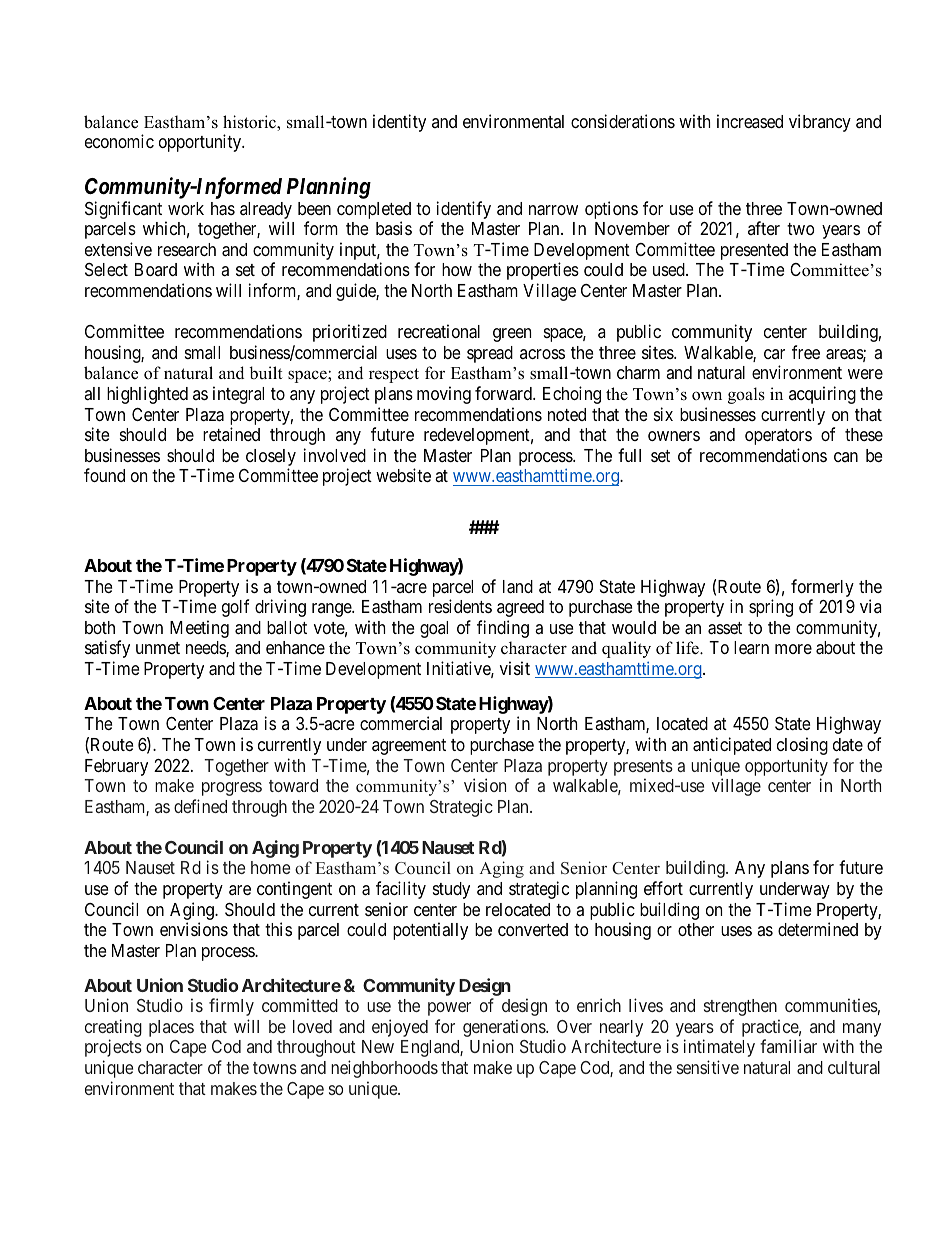  Describe the element at coordinates (771, 608) in the screenshot. I see `spring` at that location.
